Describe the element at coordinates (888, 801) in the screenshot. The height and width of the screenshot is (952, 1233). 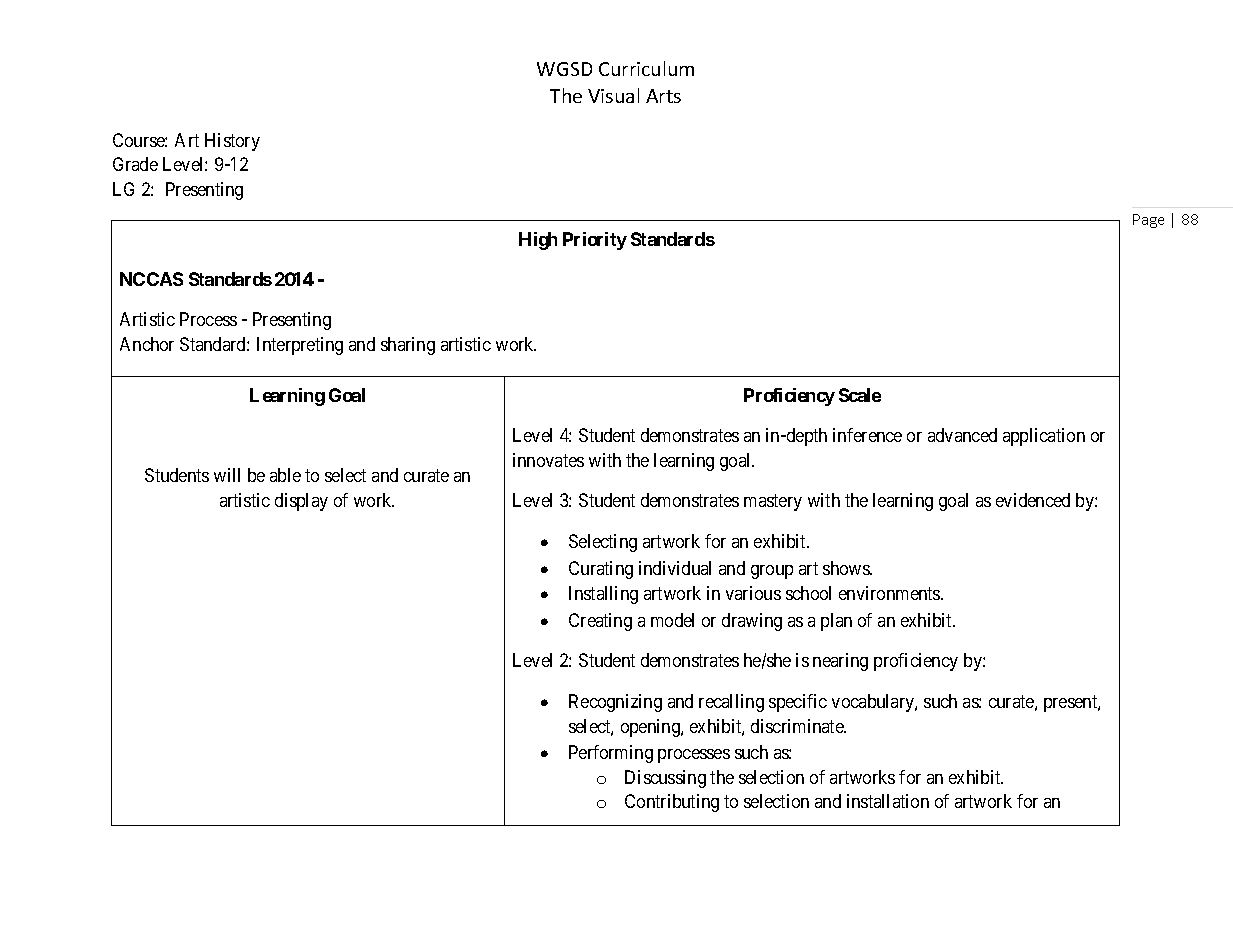
I see `installation` at that location.
